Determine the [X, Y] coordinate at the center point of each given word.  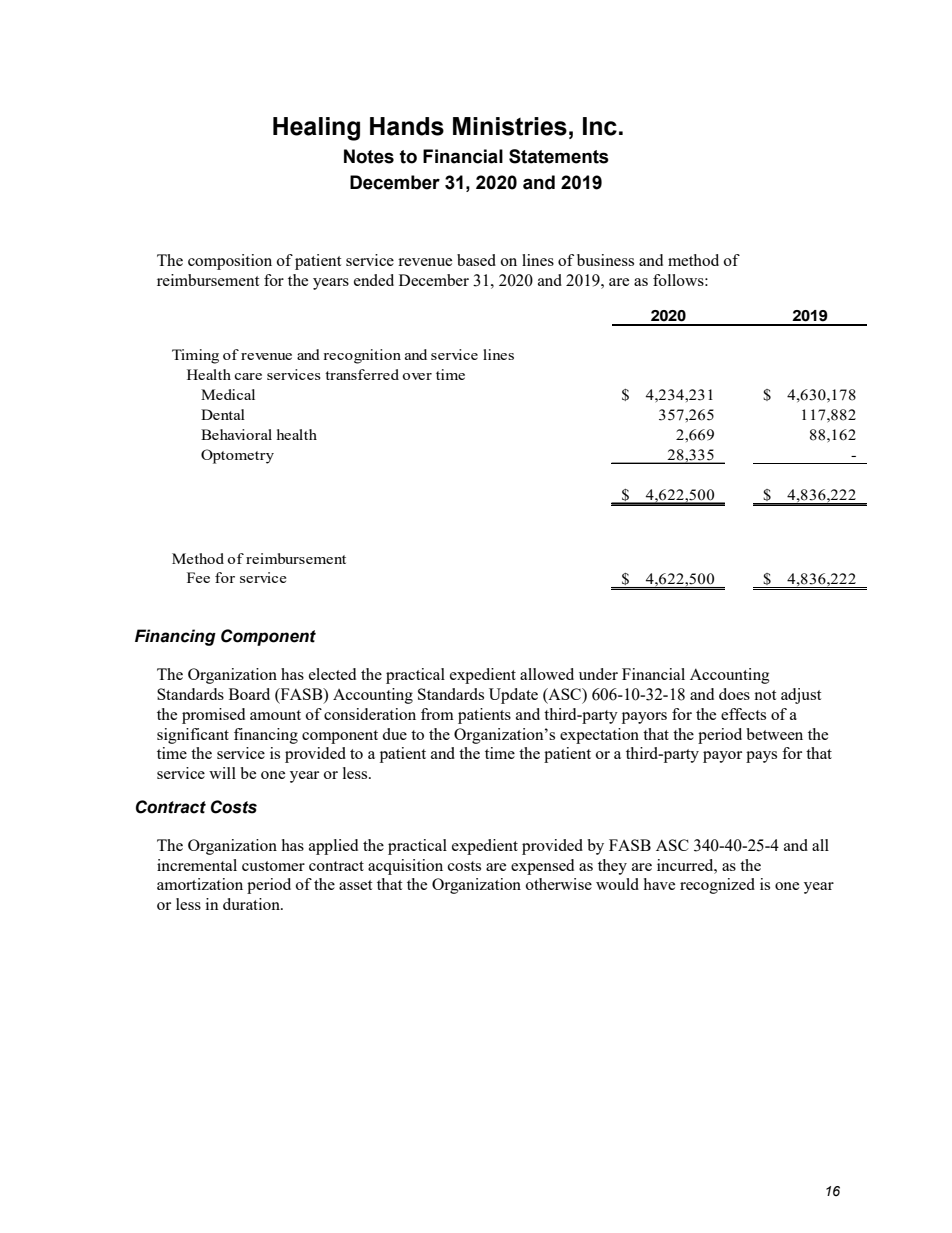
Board [249, 694]
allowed [547, 674]
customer [273, 866]
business [605, 260]
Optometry [237, 456]
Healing [316, 129]
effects [743, 714]
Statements [559, 156]
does [734, 694]
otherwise [559, 884]
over [417, 376]
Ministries [510, 126]
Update [513, 696]
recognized [717, 886]
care [248, 376]
